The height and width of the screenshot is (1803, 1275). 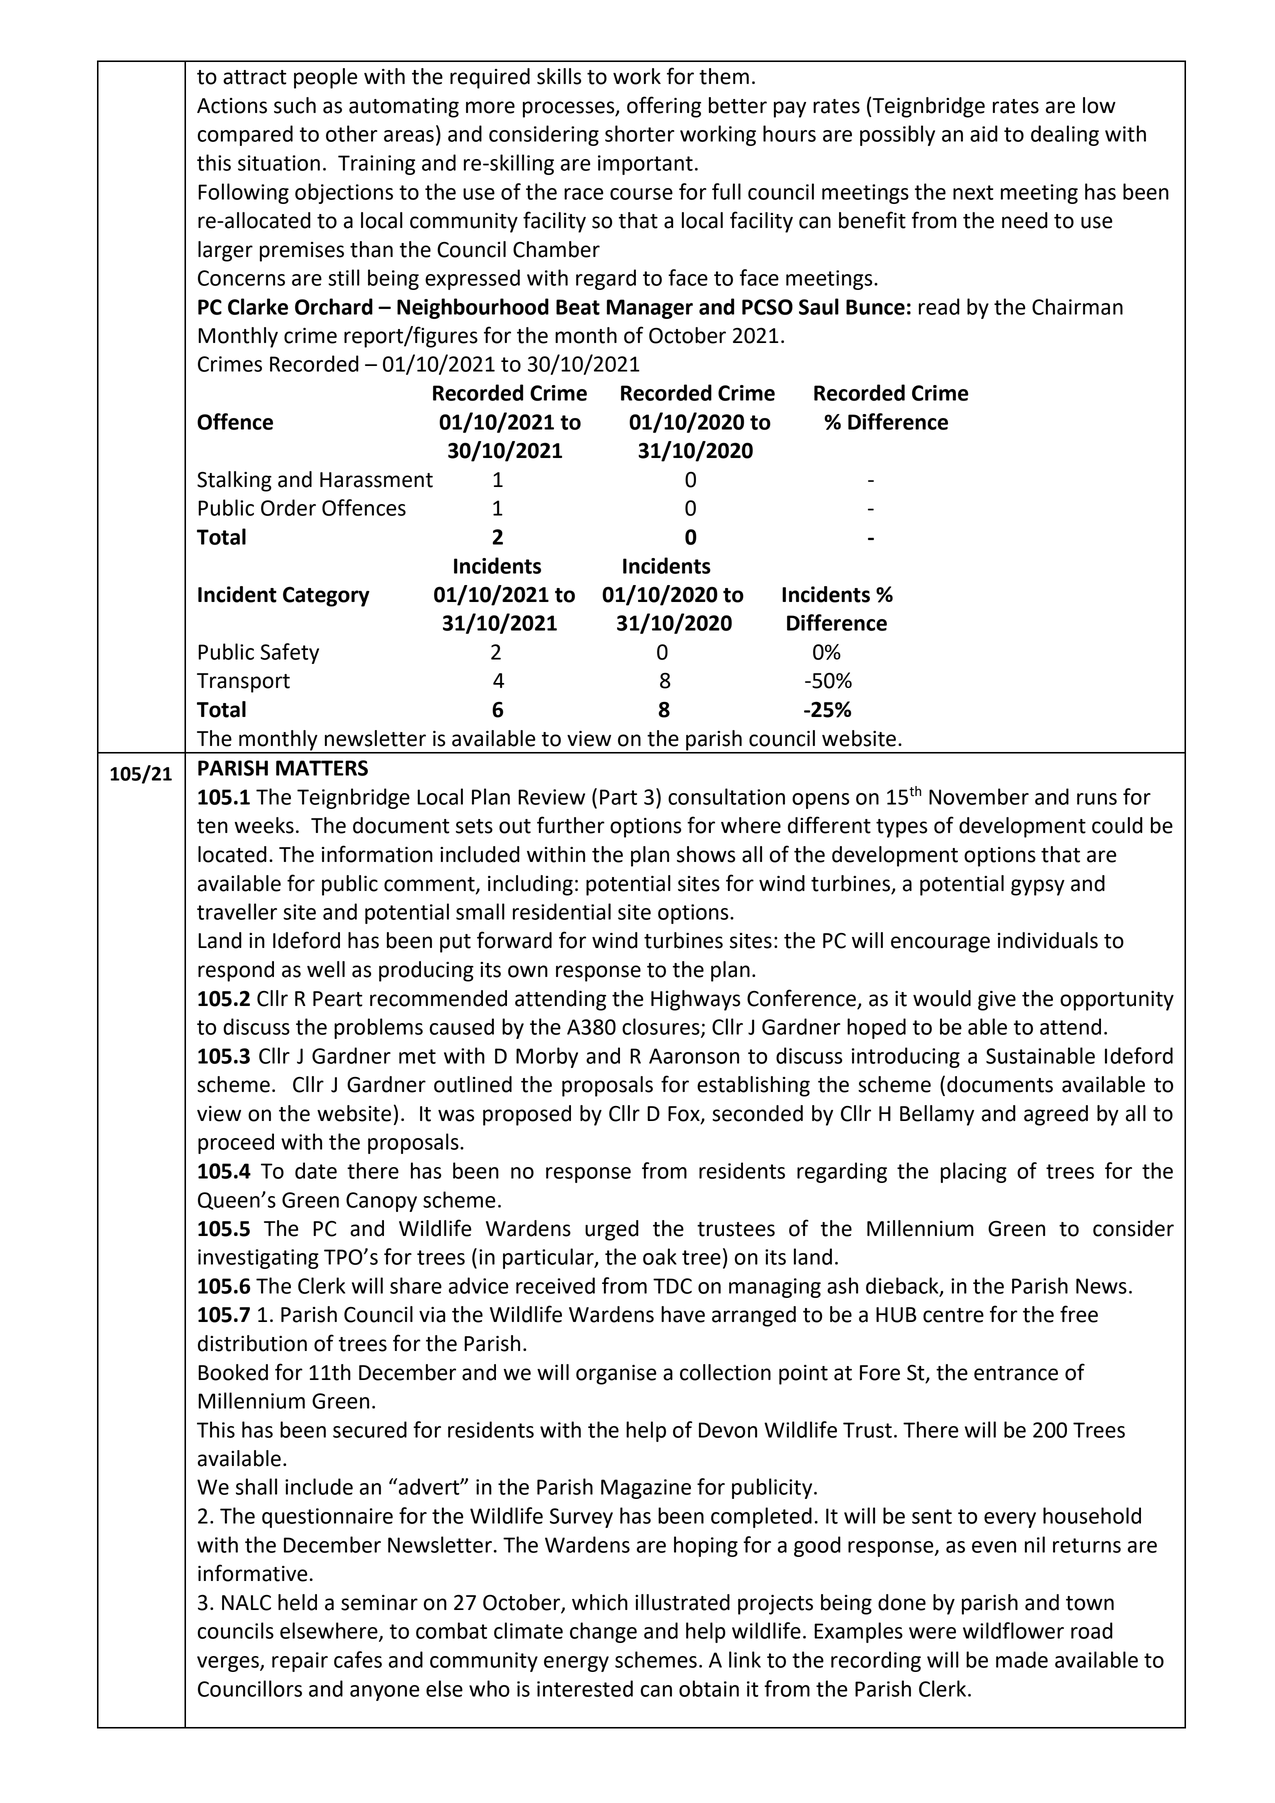 What do you see at coordinates (682, 1602) in the screenshot?
I see `illustrated` at bounding box center [682, 1602].
